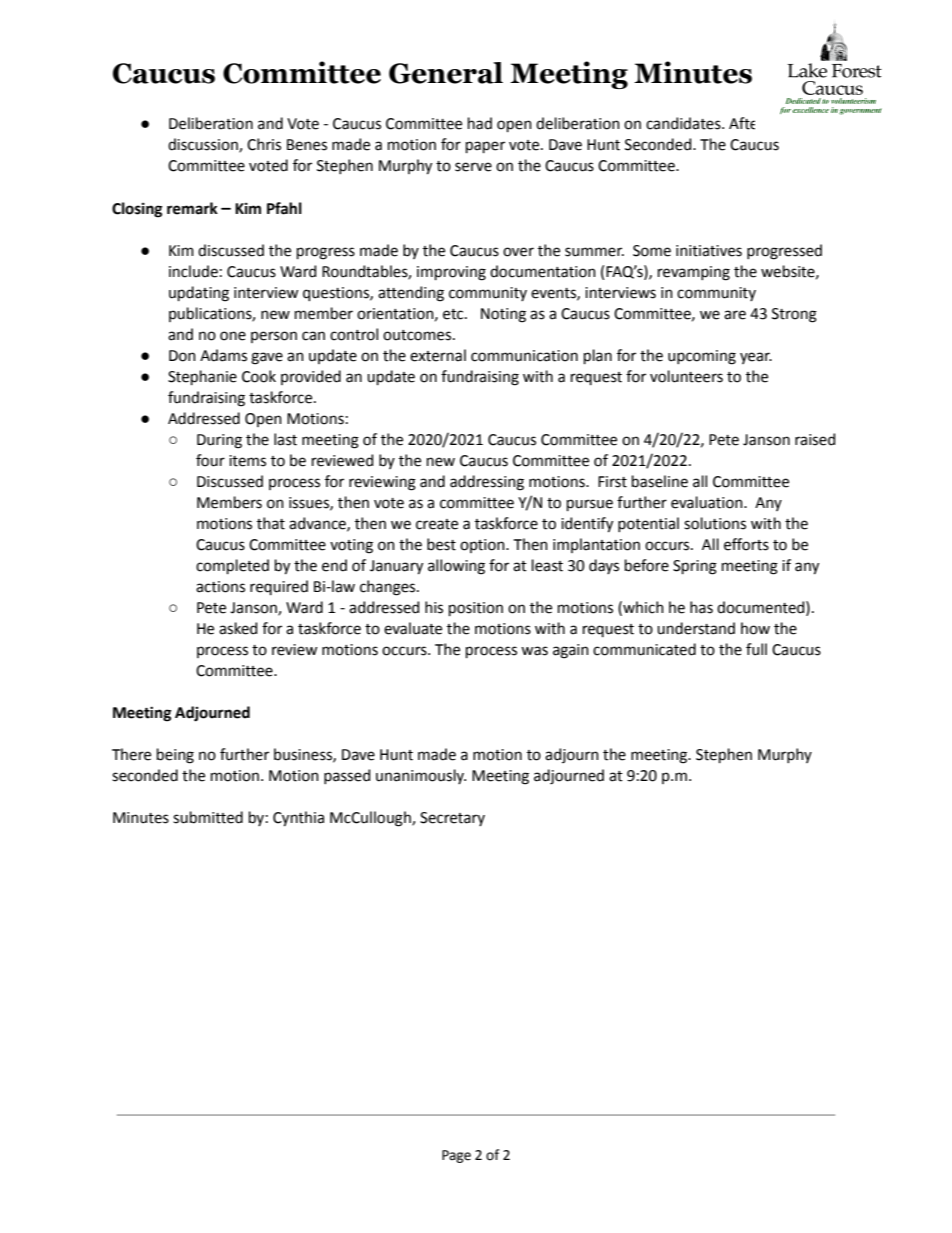  What do you see at coordinates (298, 819) in the document?
I see `Cynthia` at bounding box center [298, 819].
